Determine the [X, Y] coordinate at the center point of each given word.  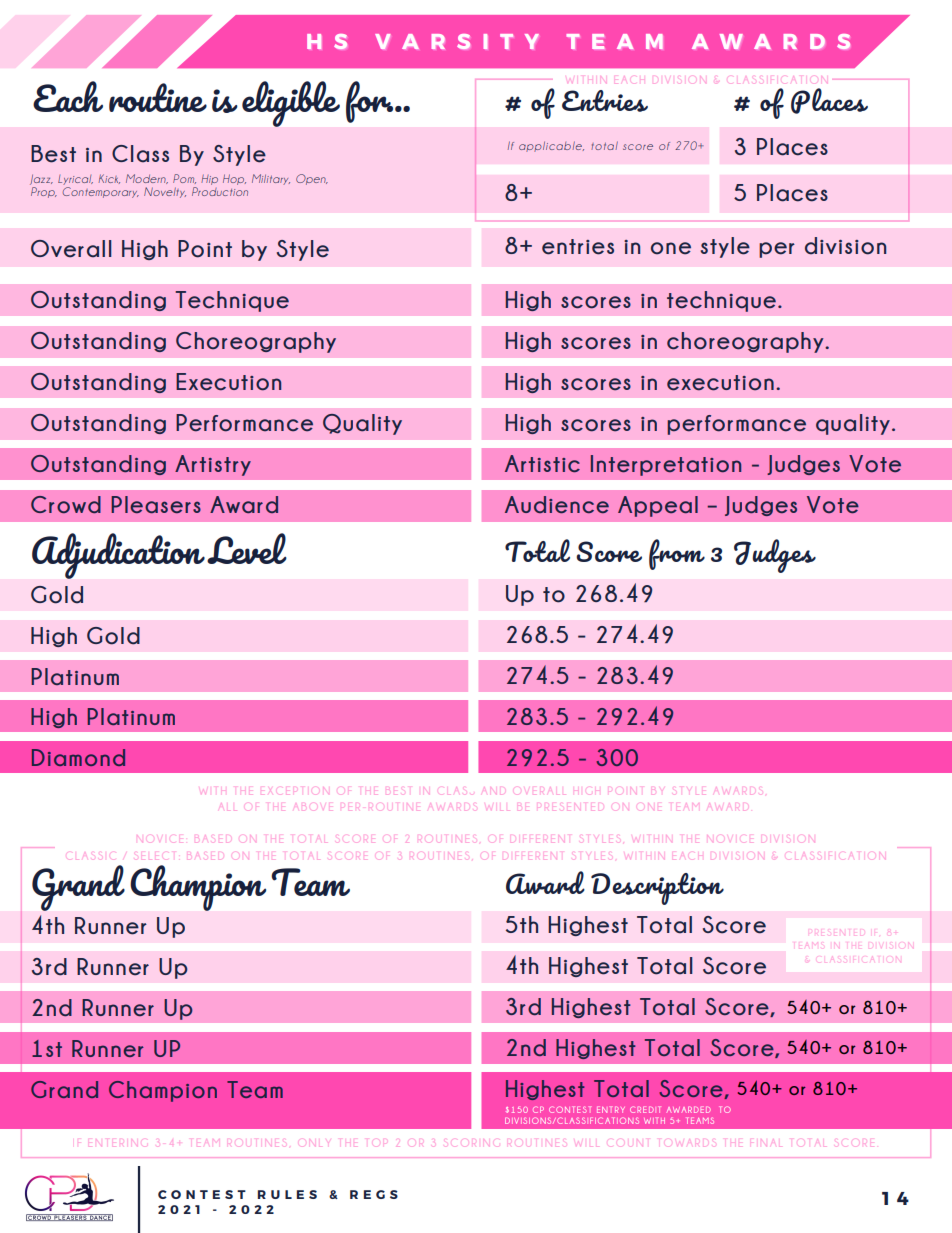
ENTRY [611, 1109]
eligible [291, 104]
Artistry [213, 465]
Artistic [542, 463]
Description [657, 889]
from [677, 554]
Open [312, 179]
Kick [109, 179]
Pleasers [156, 504]
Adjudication [118, 556]
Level [247, 548]
